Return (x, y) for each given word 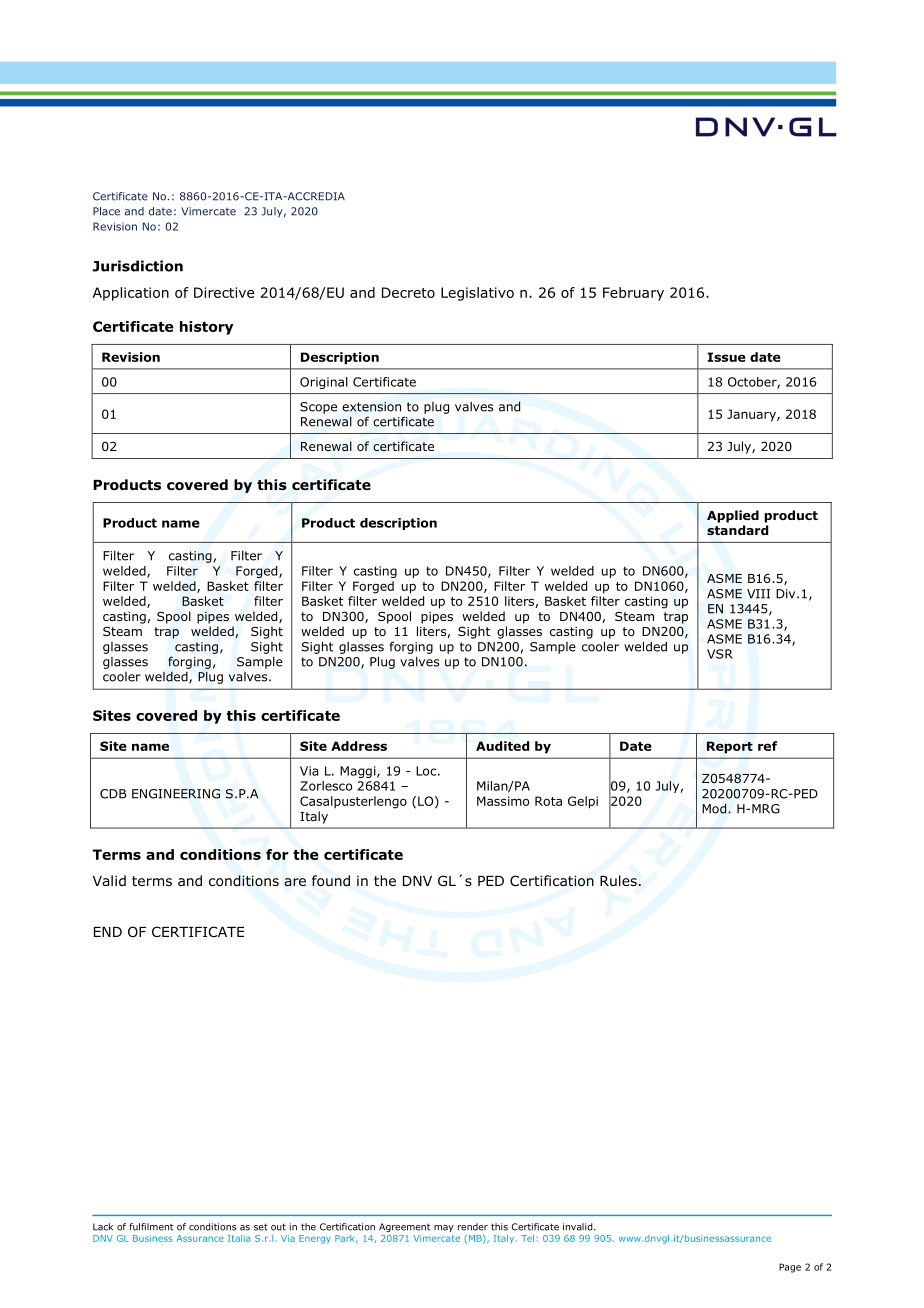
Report (730, 747)
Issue (726, 357)
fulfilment (151, 1227)
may (444, 1228)
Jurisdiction (137, 266)
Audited (502, 746)
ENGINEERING (176, 794)
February (633, 294)
